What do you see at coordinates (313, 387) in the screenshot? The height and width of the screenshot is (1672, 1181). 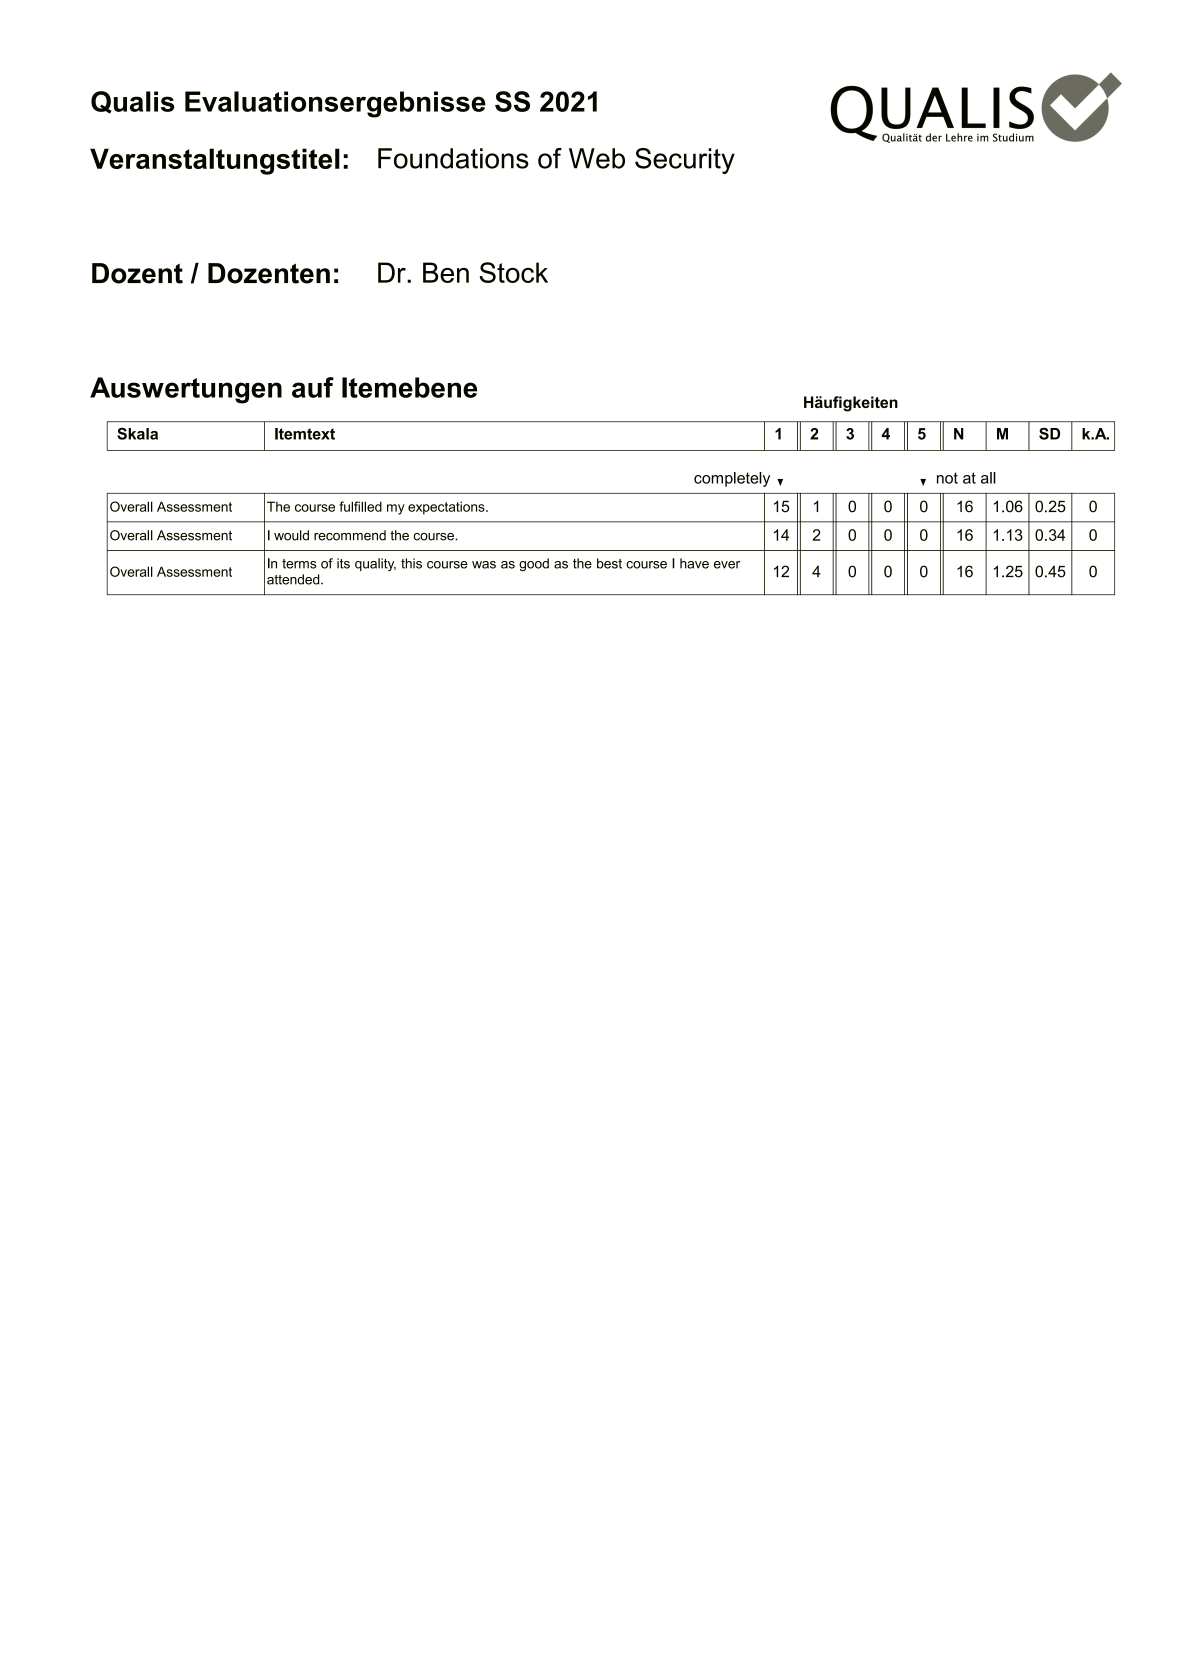 I see `auf` at bounding box center [313, 387].
